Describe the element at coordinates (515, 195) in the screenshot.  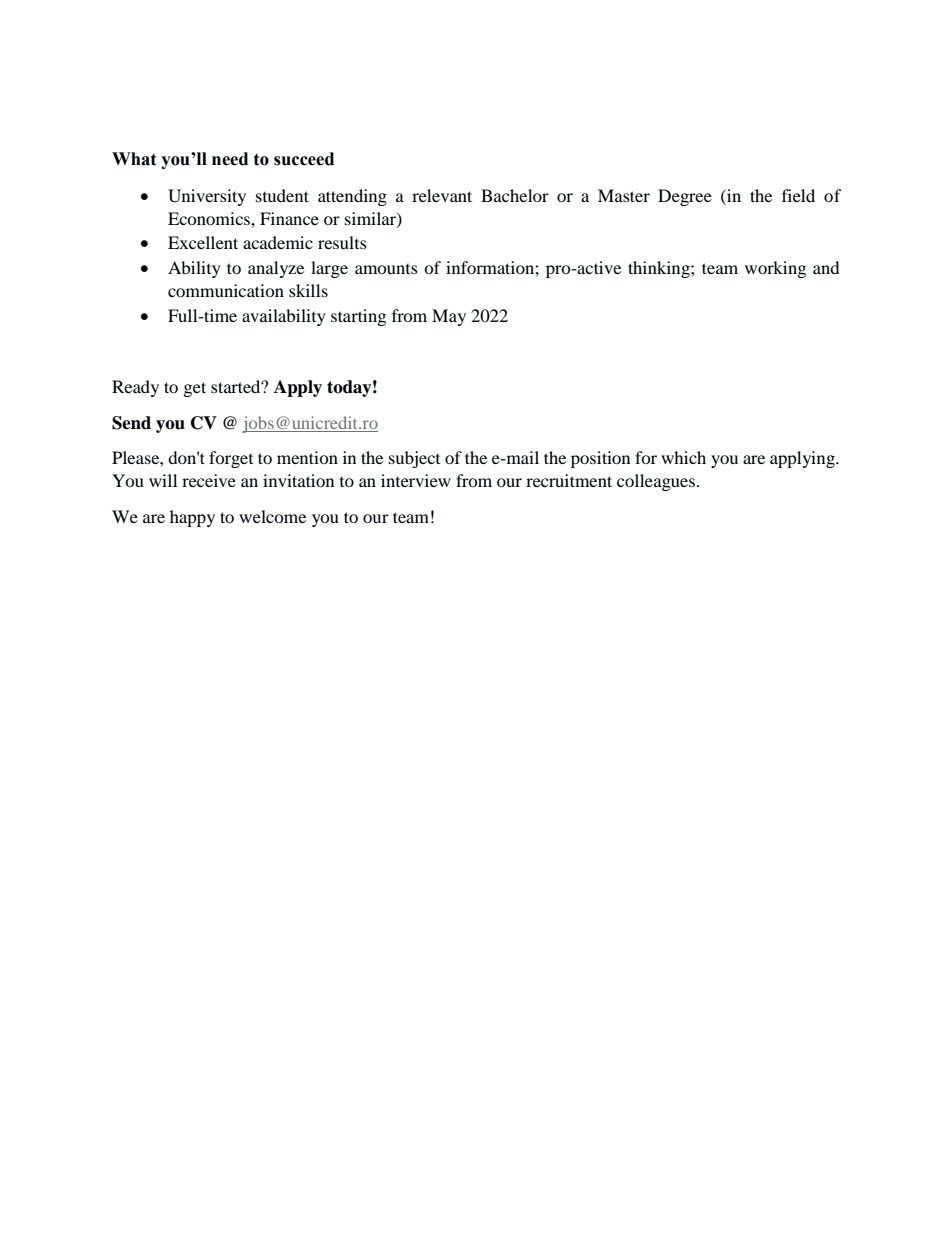
I see `Bachelor` at that location.
